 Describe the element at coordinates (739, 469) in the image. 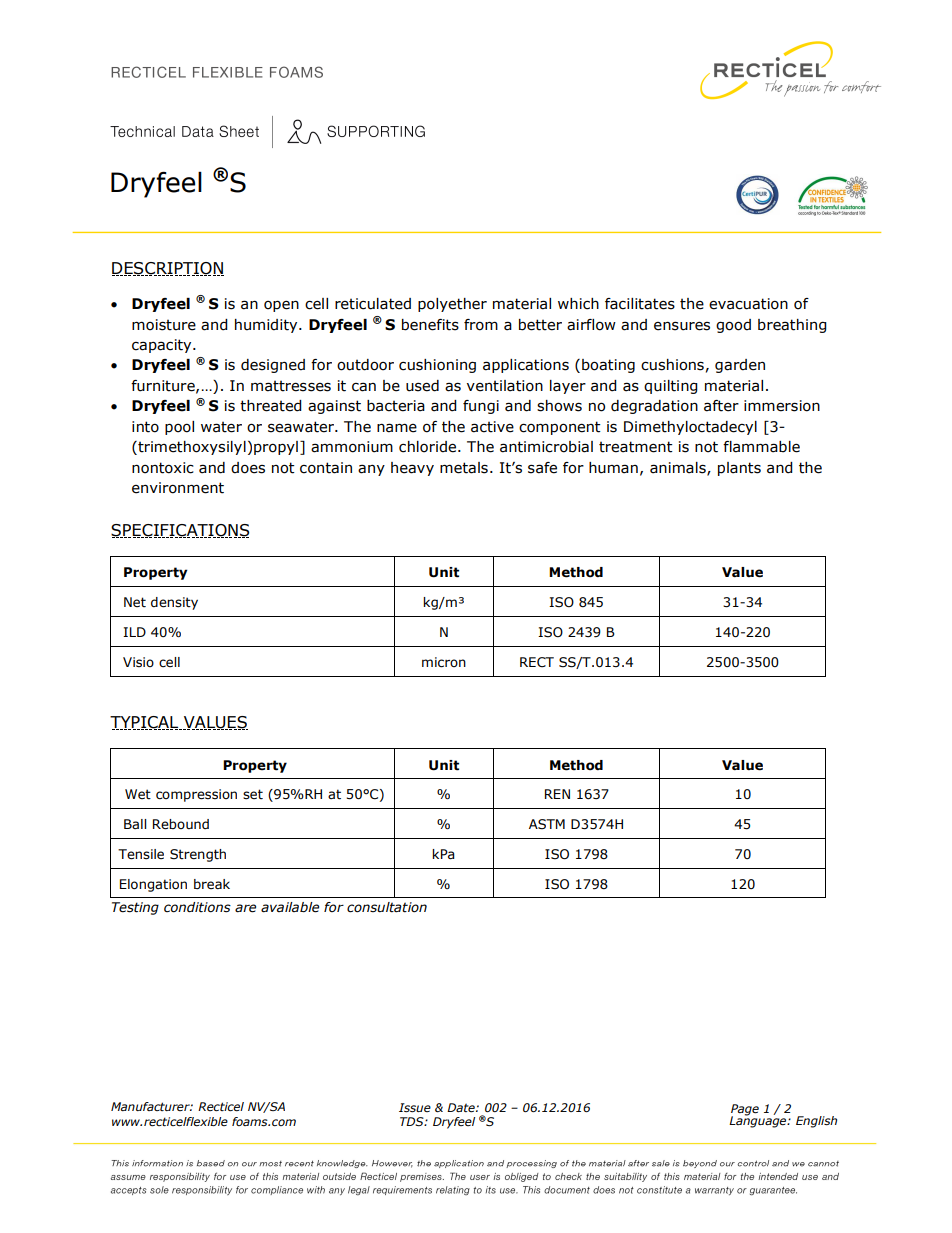

I see `plants` at that location.
